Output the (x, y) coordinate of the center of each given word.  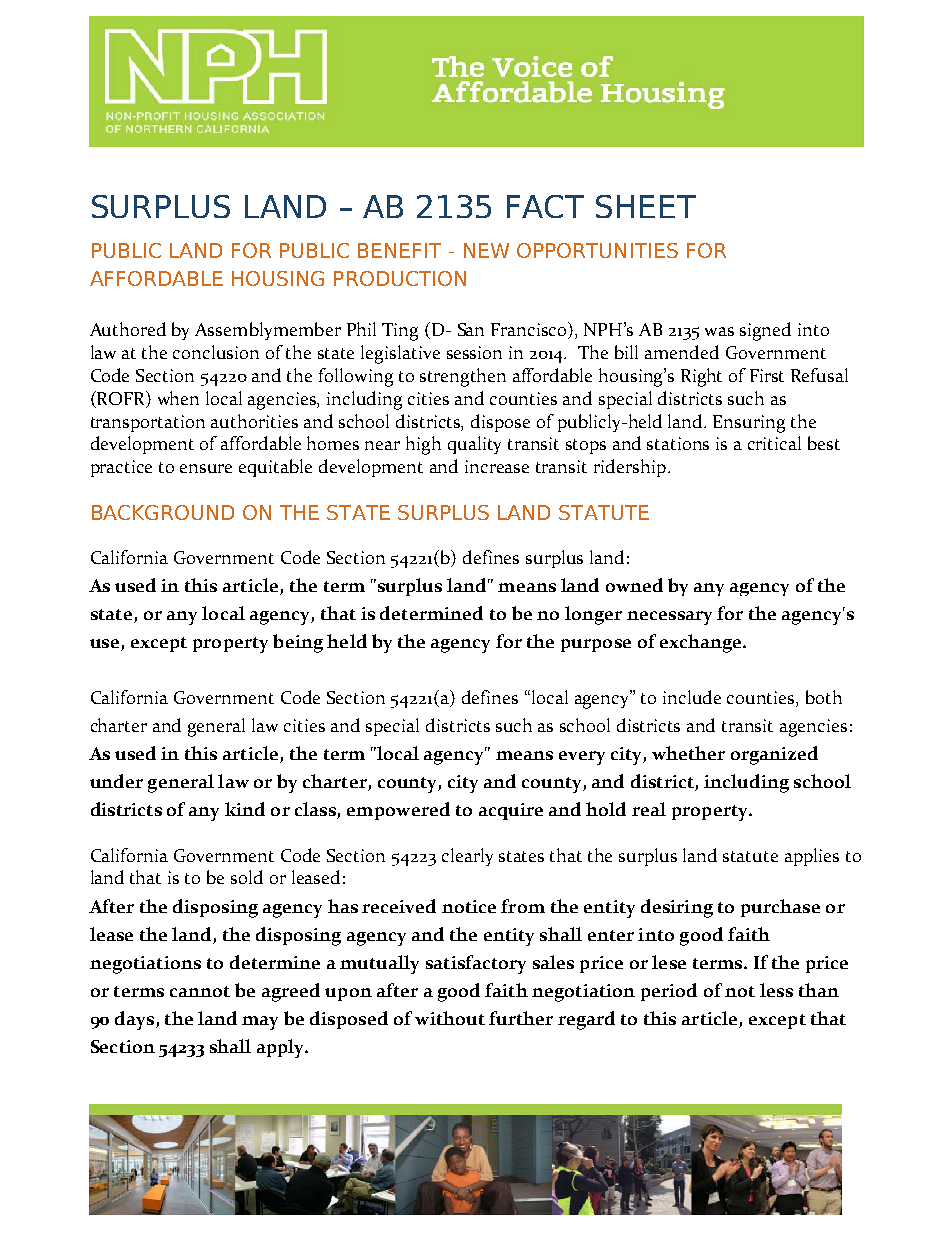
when (178, 398)
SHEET (646, 206)
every (582, 758)
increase (497, 466)
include (692, 697)
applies (812, 857)
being (298, 643)
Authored (128, 329)
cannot (200, 991)
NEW (486, 250)
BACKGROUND (163, 512)
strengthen (463, 377)
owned (634, 585)
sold (247, 877)
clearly (467, 857)
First (767, 375)
